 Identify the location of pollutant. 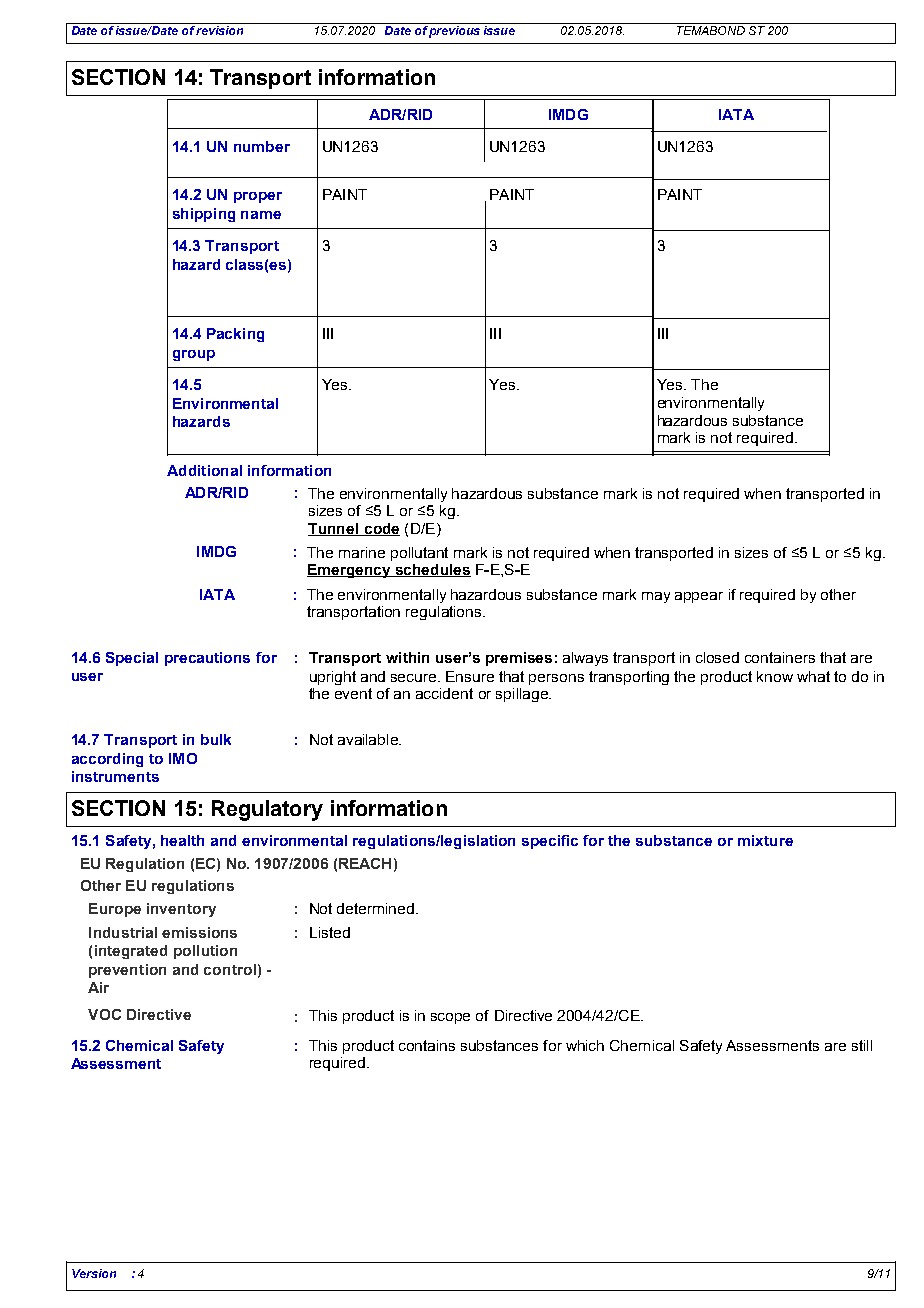
(419, 554).
